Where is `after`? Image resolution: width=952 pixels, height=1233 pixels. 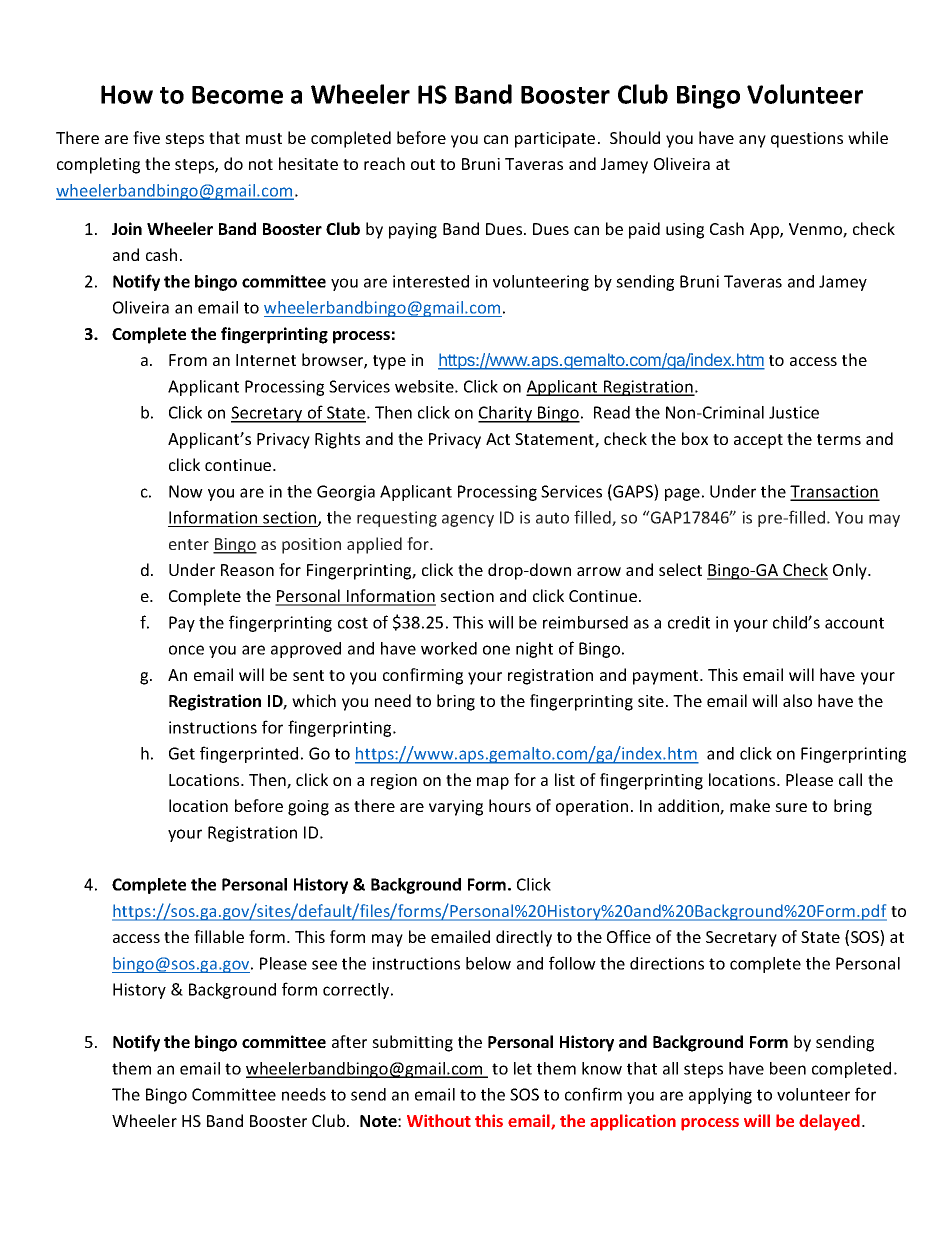
after is located at coordinates (349, 1041).
